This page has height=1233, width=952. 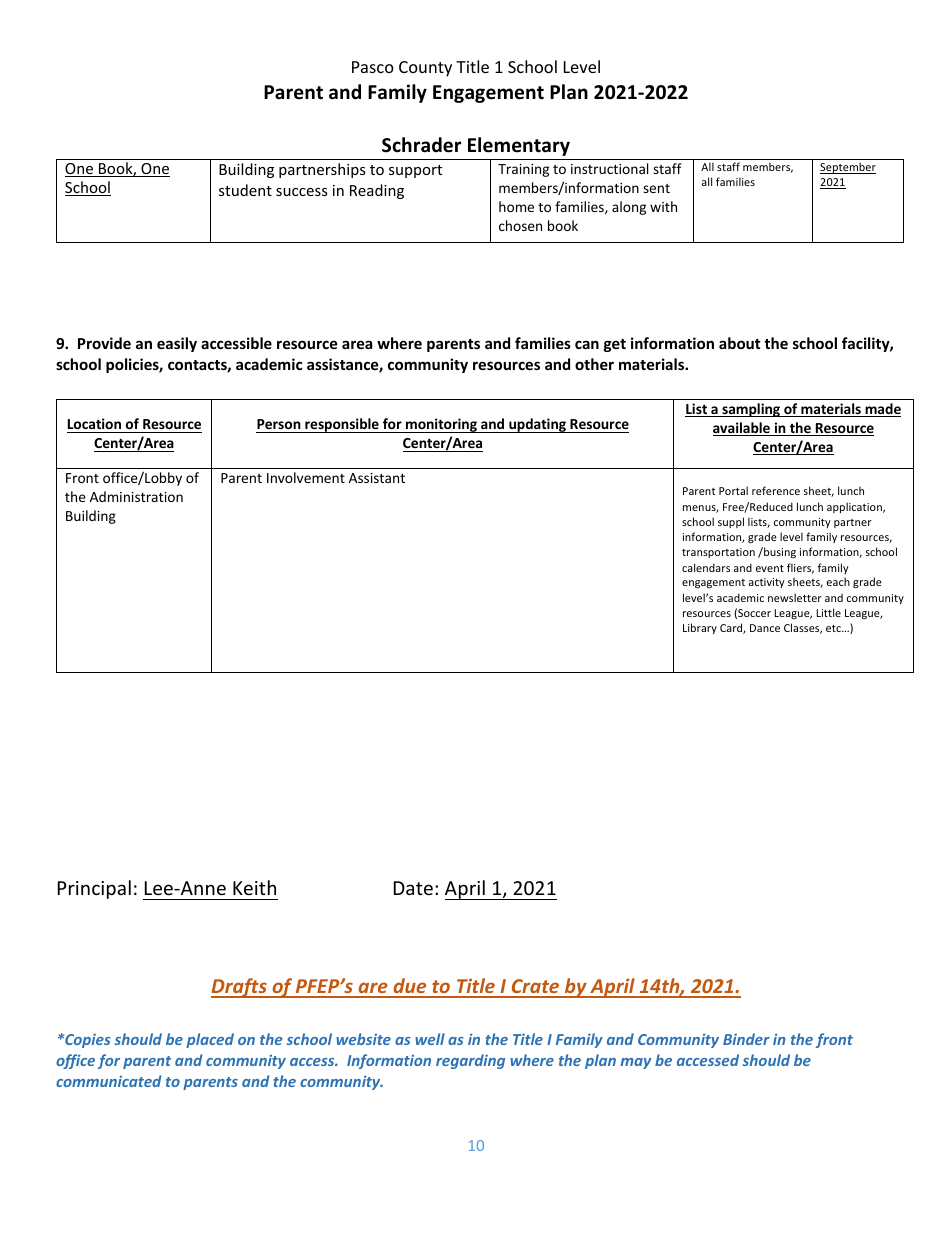 What do you see at coordinates (470, 1061) in the page?
I see `regarding` at bounding box center [470, 1061].
